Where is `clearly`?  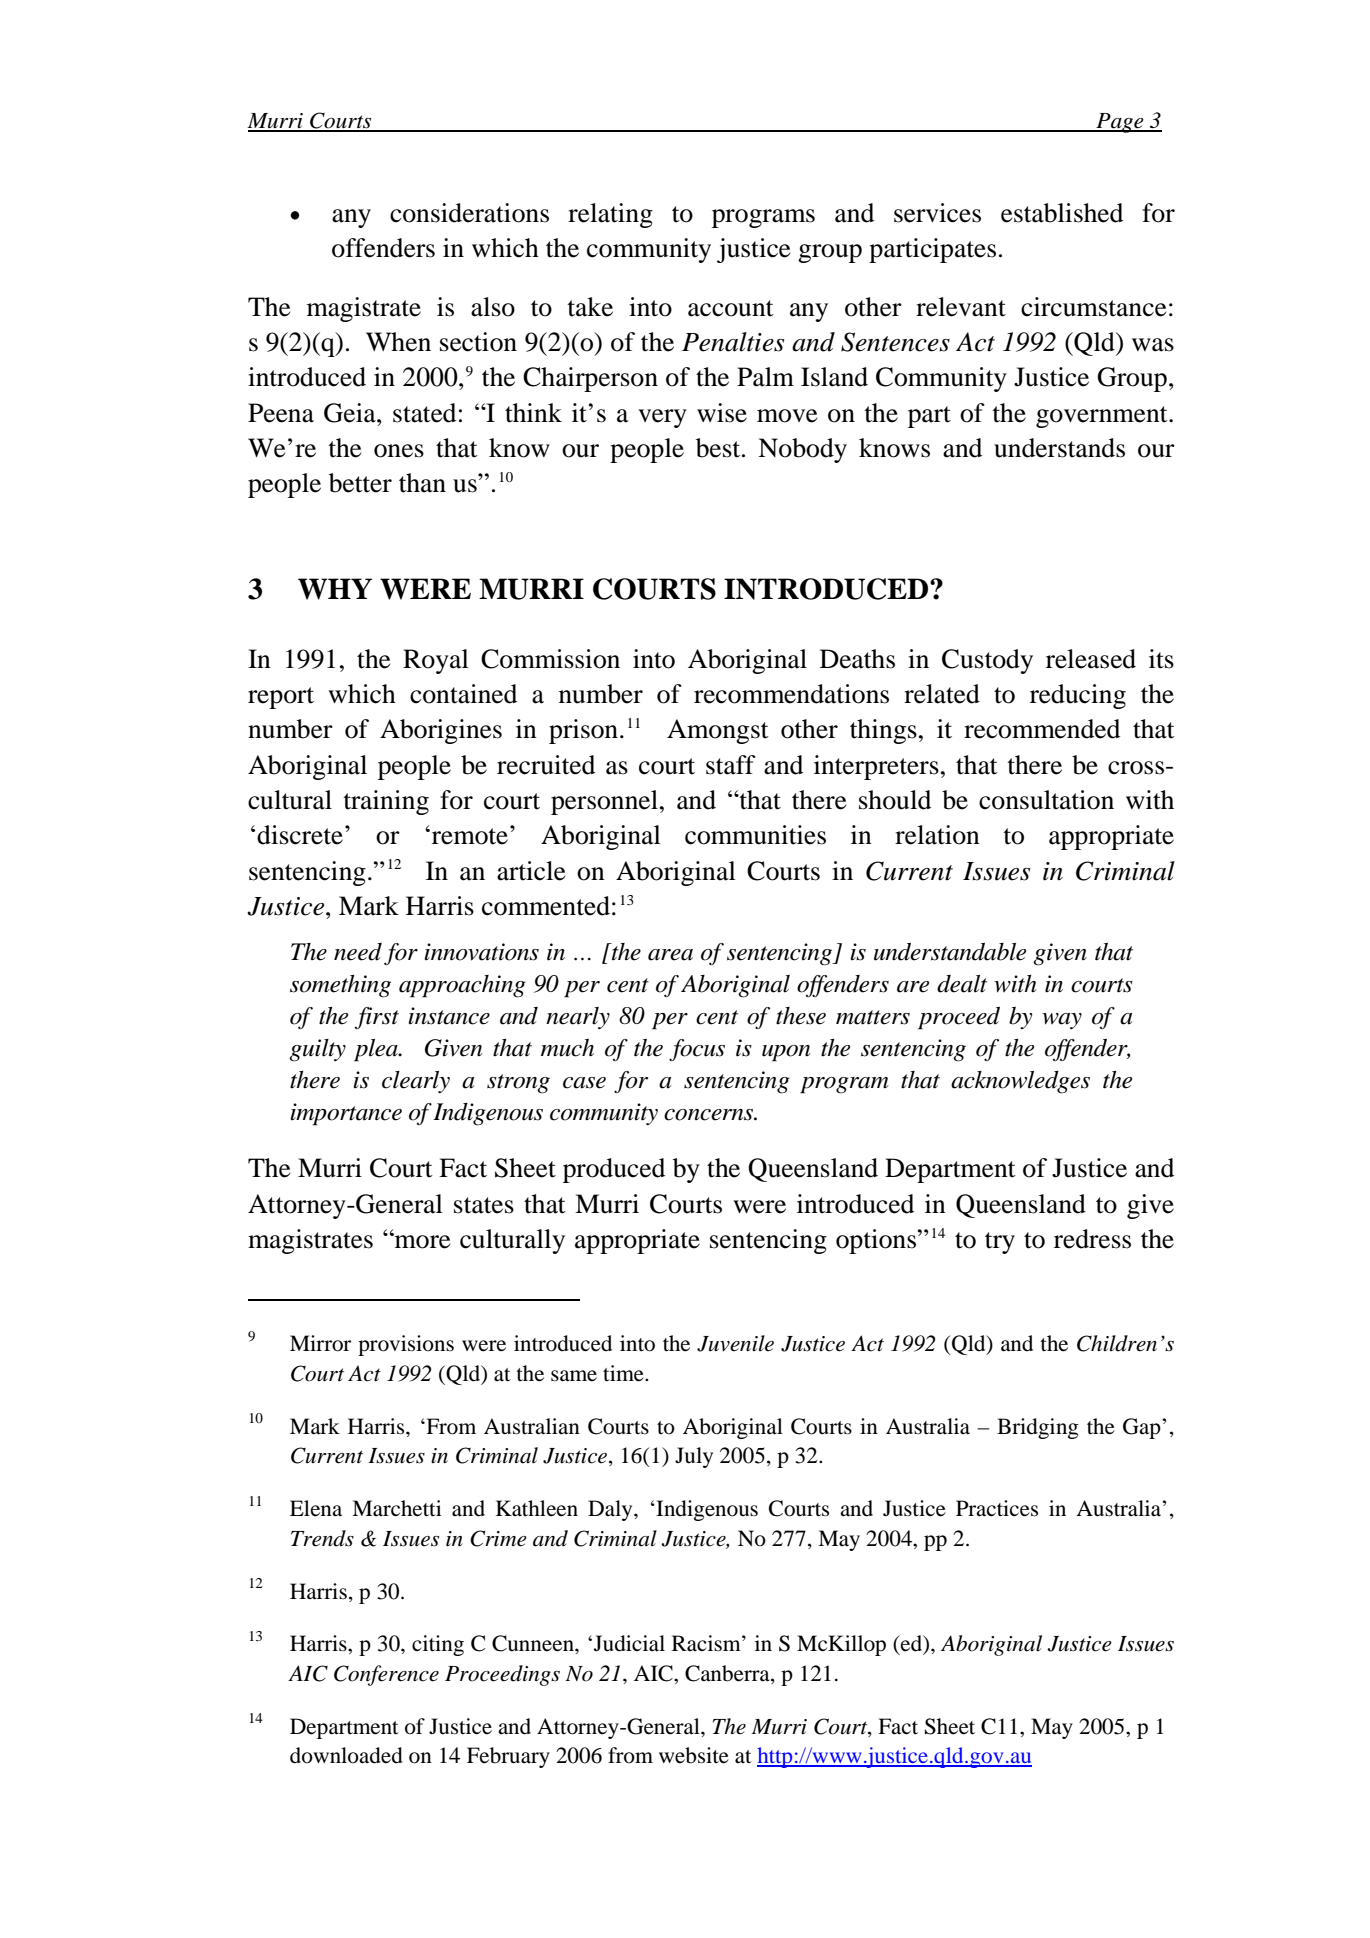 clearly is located at coordinates (416, 1082).
